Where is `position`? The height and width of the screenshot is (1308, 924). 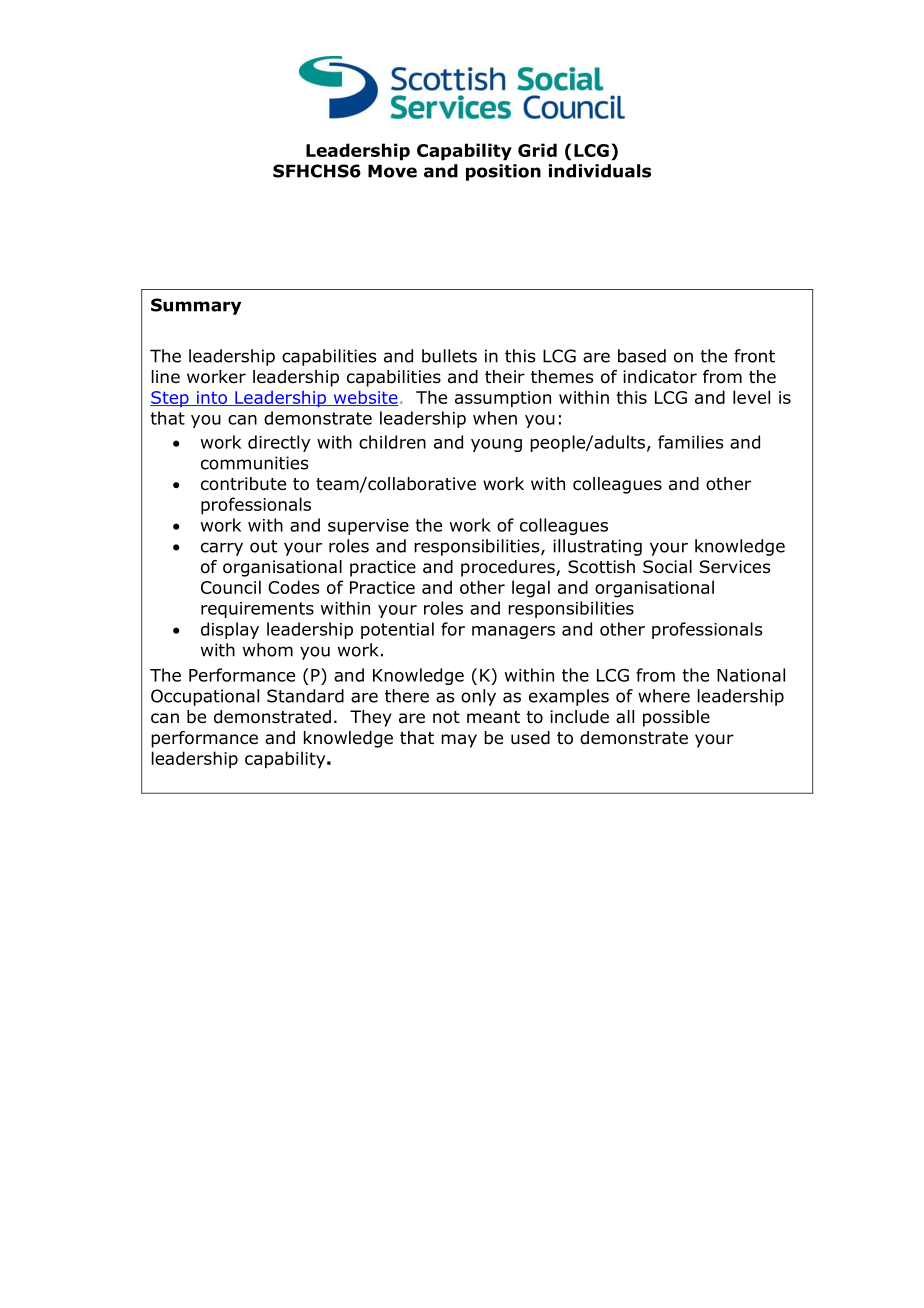
position is located at coordinates (503, 172).
